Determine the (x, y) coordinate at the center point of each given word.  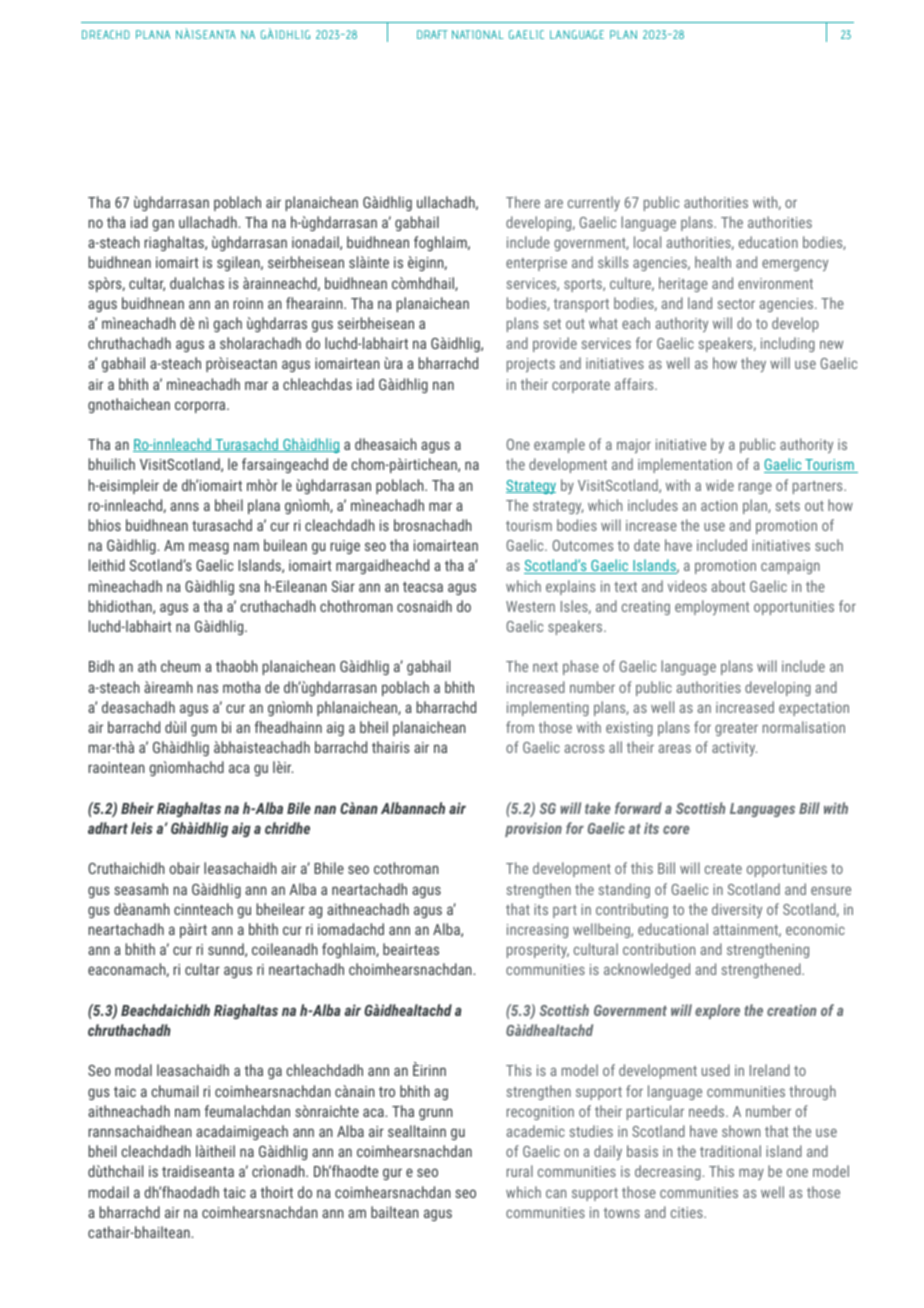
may (751, 1174)
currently (594, 203)
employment (712, 607)
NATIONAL (478, 34)
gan (163, 225)
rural (520, 1171)
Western (530, 606)
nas (207, 688)
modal (133, 1070)
